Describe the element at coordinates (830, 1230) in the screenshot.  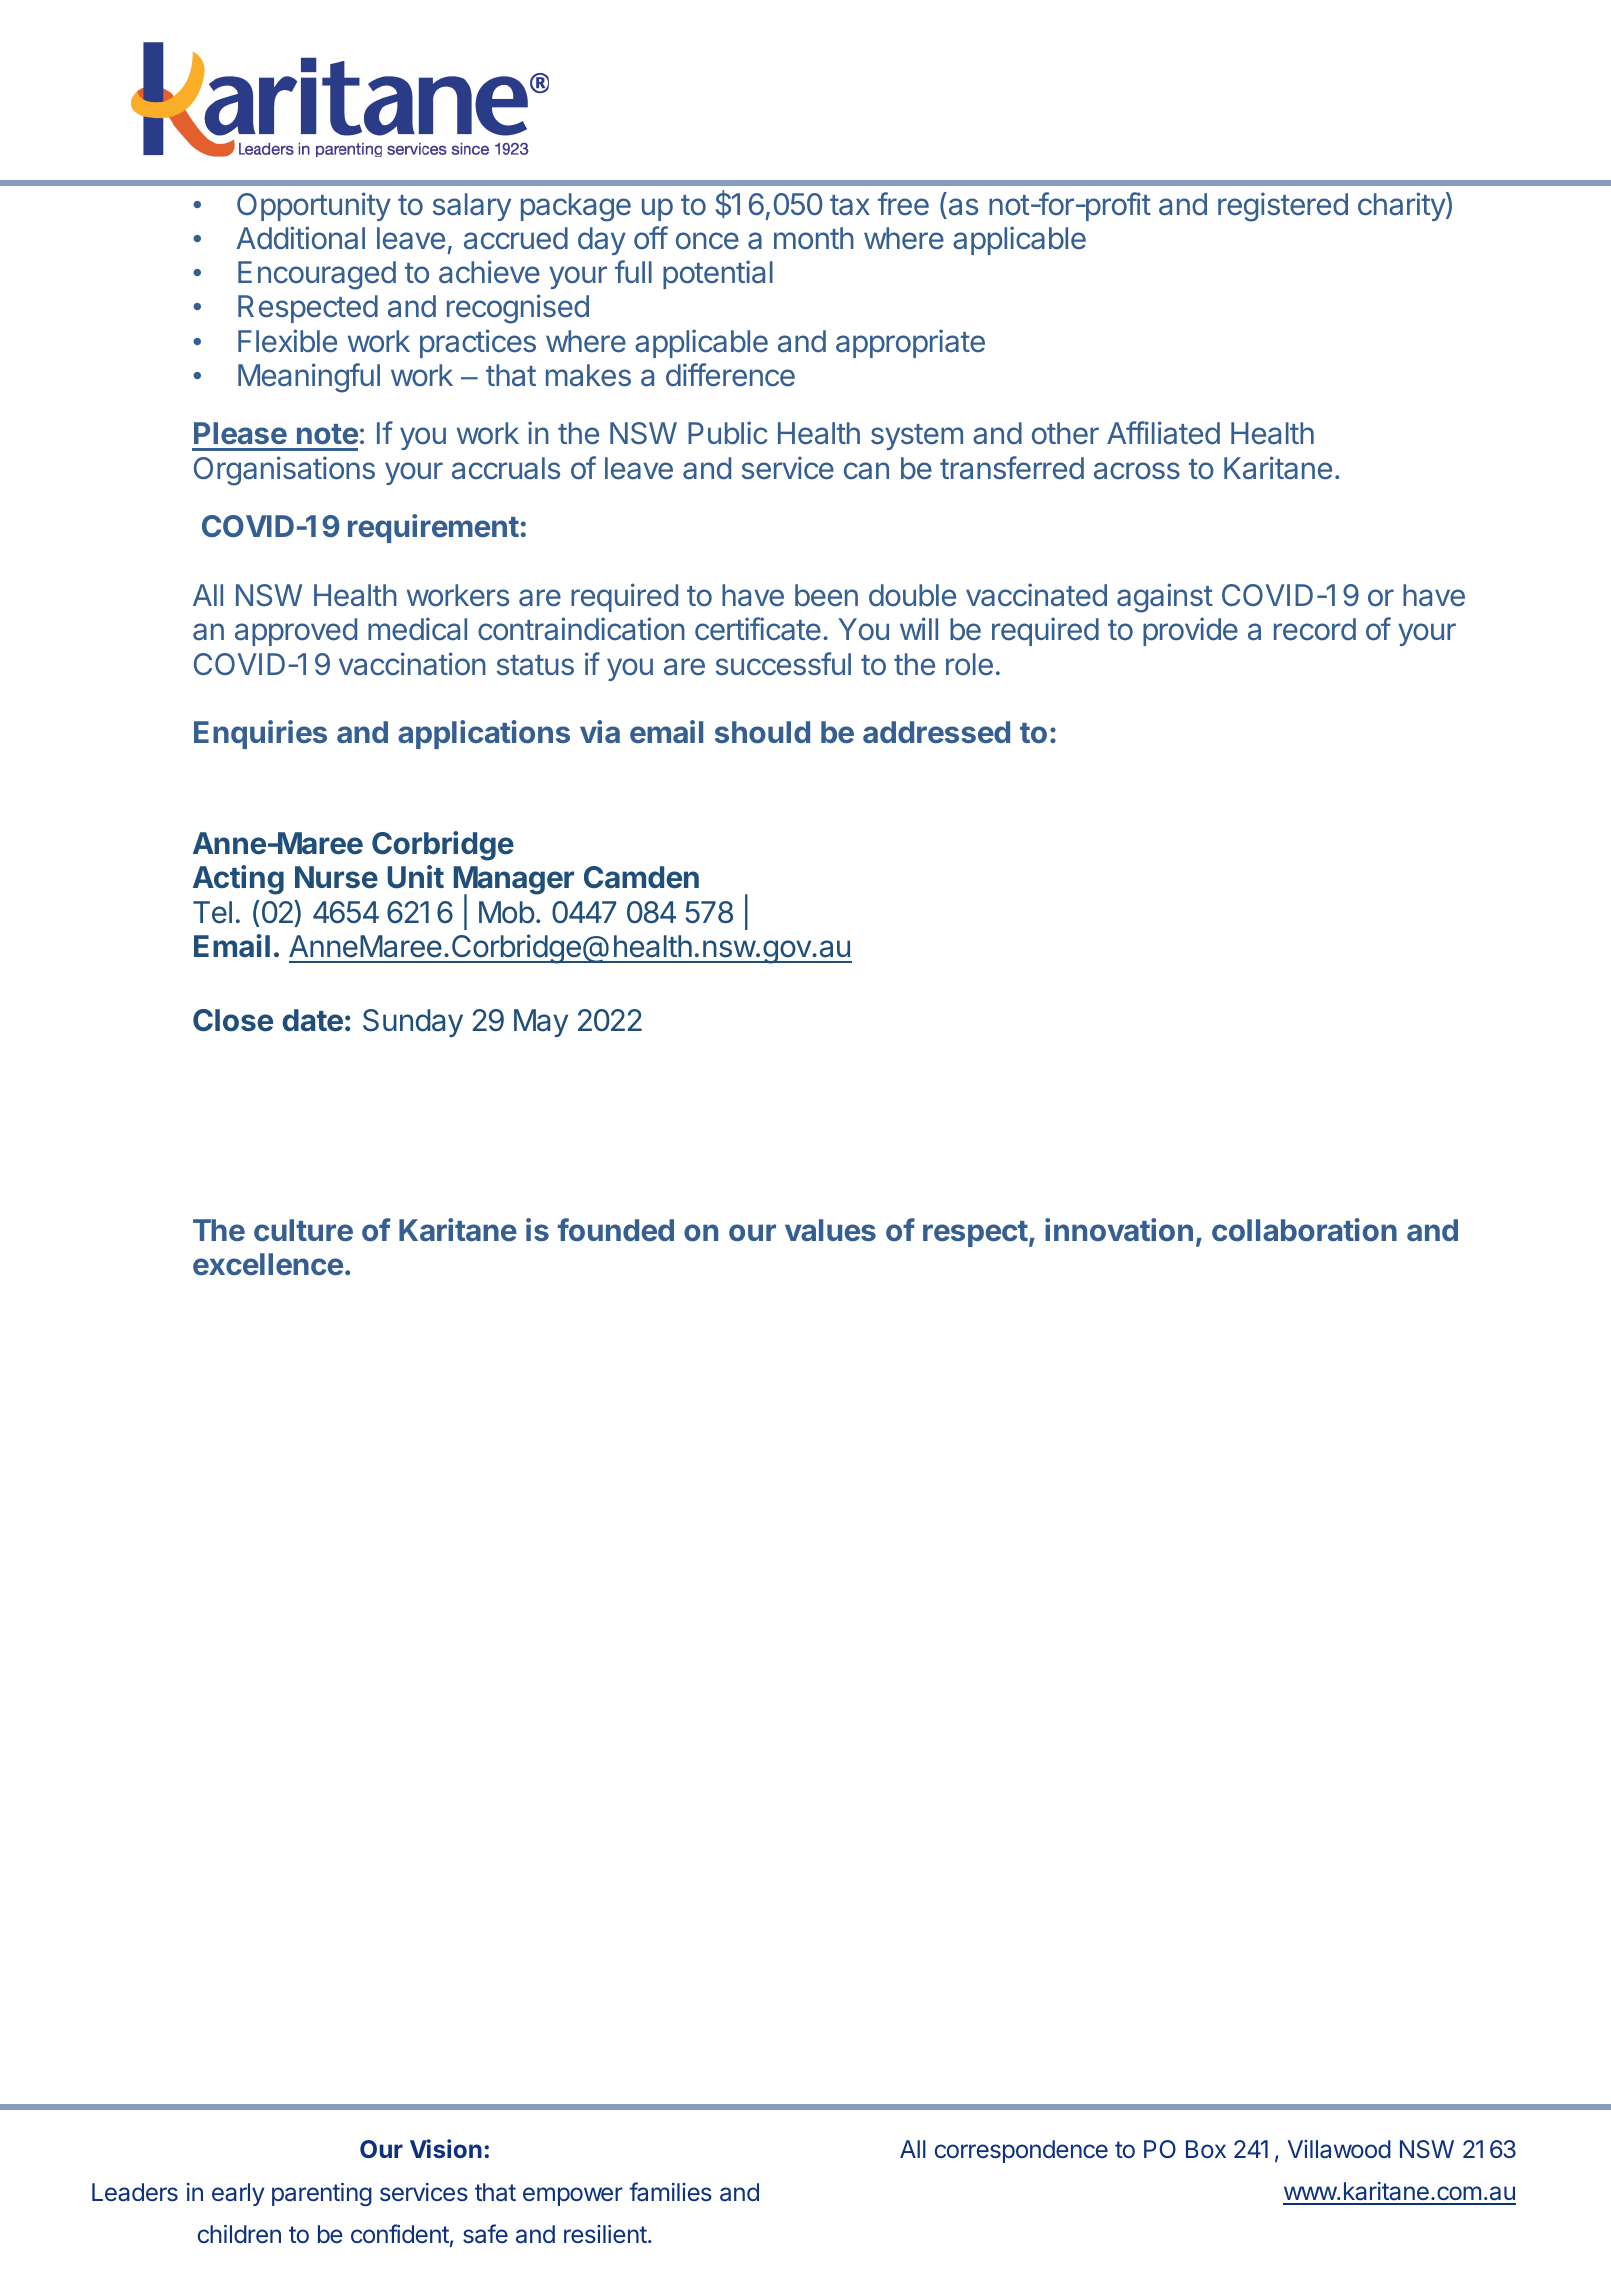
I see `values` at that location.
